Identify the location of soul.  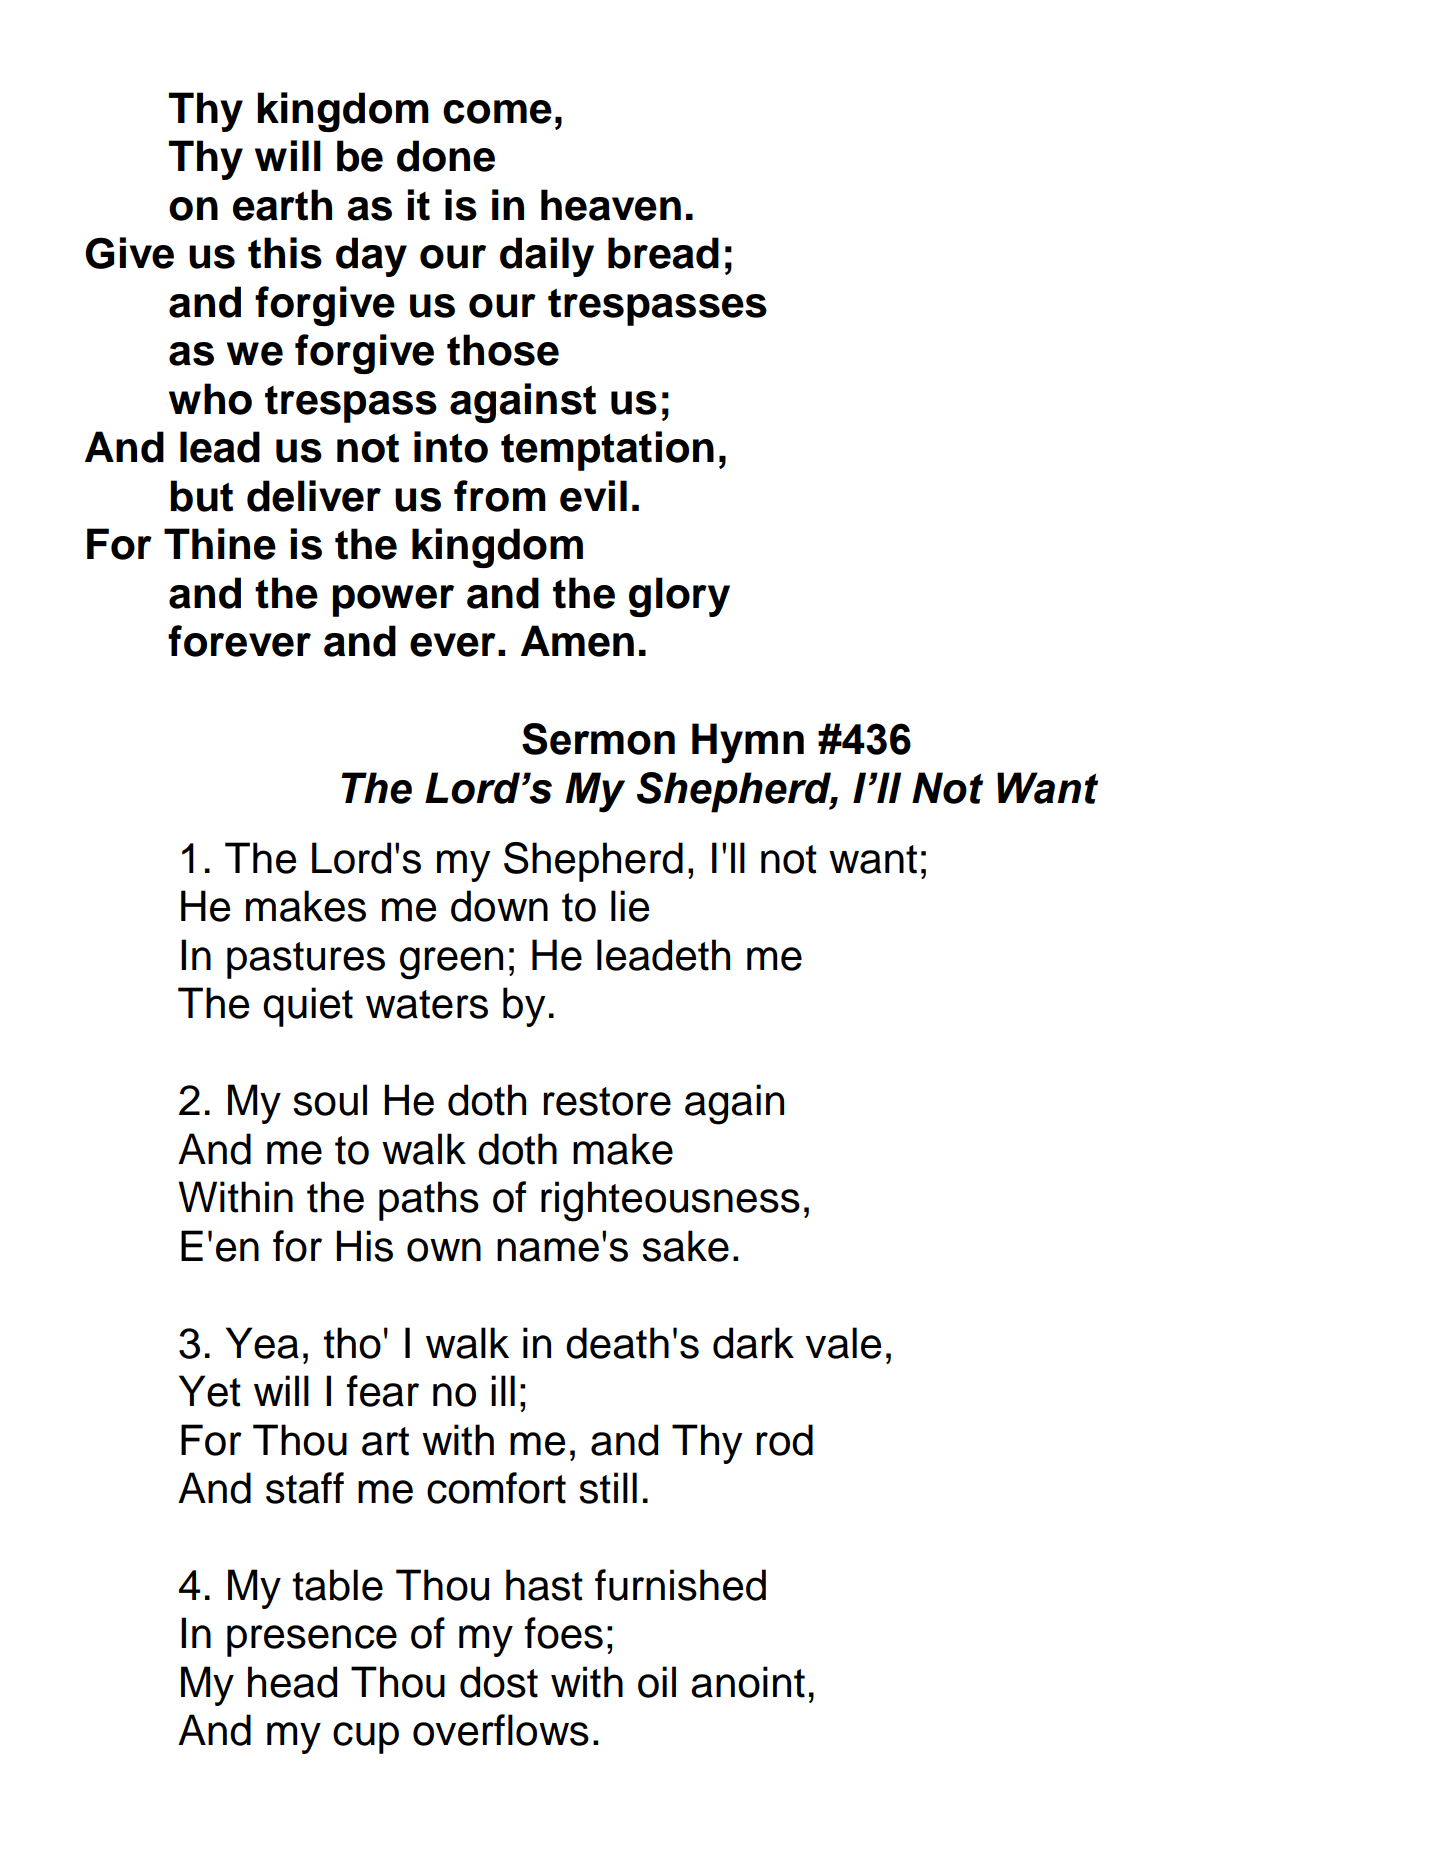
(330, 1100).
